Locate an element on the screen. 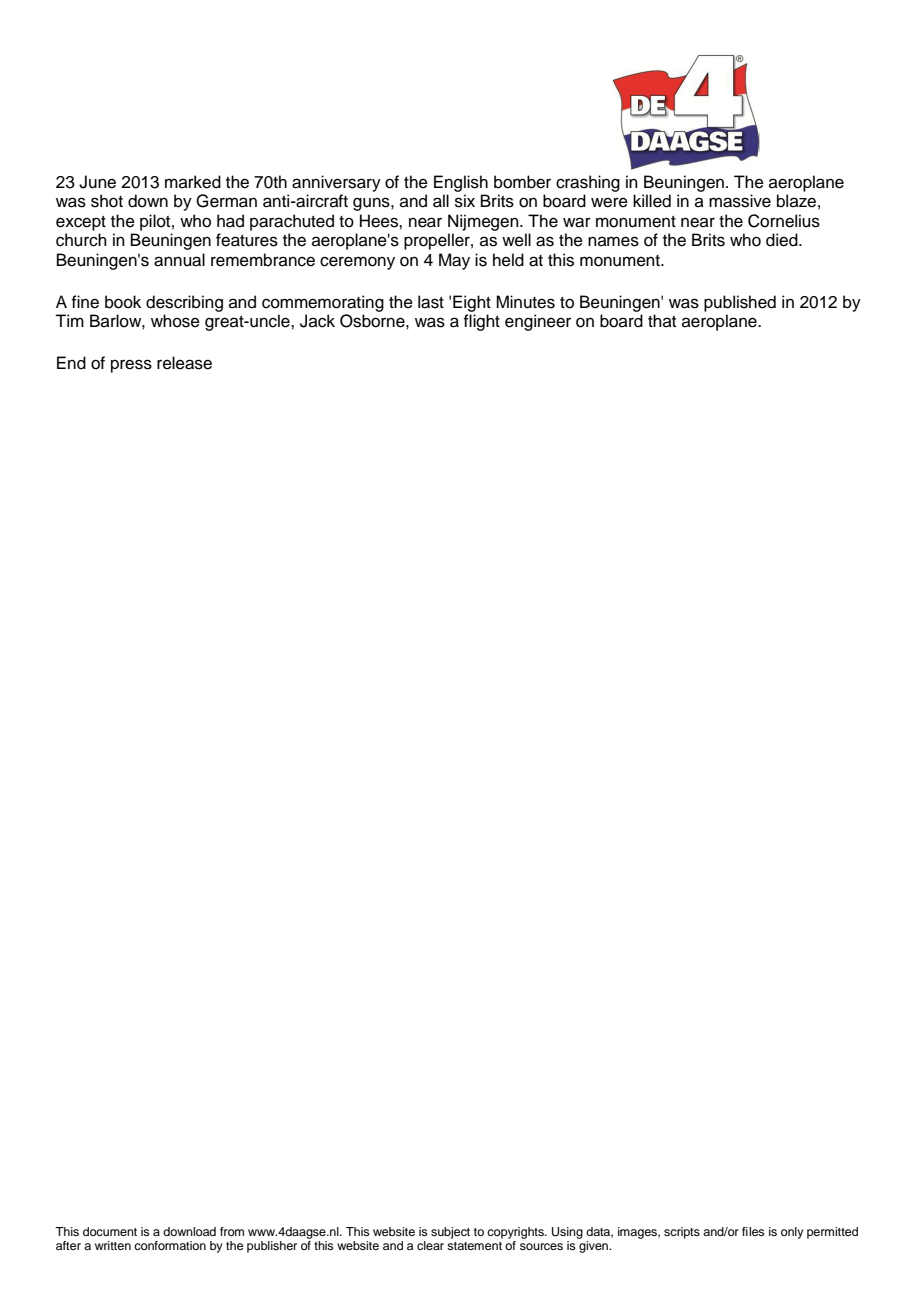 The height and width of the screenshot is (1308, 924). that is located at coordinates (662, 320).
